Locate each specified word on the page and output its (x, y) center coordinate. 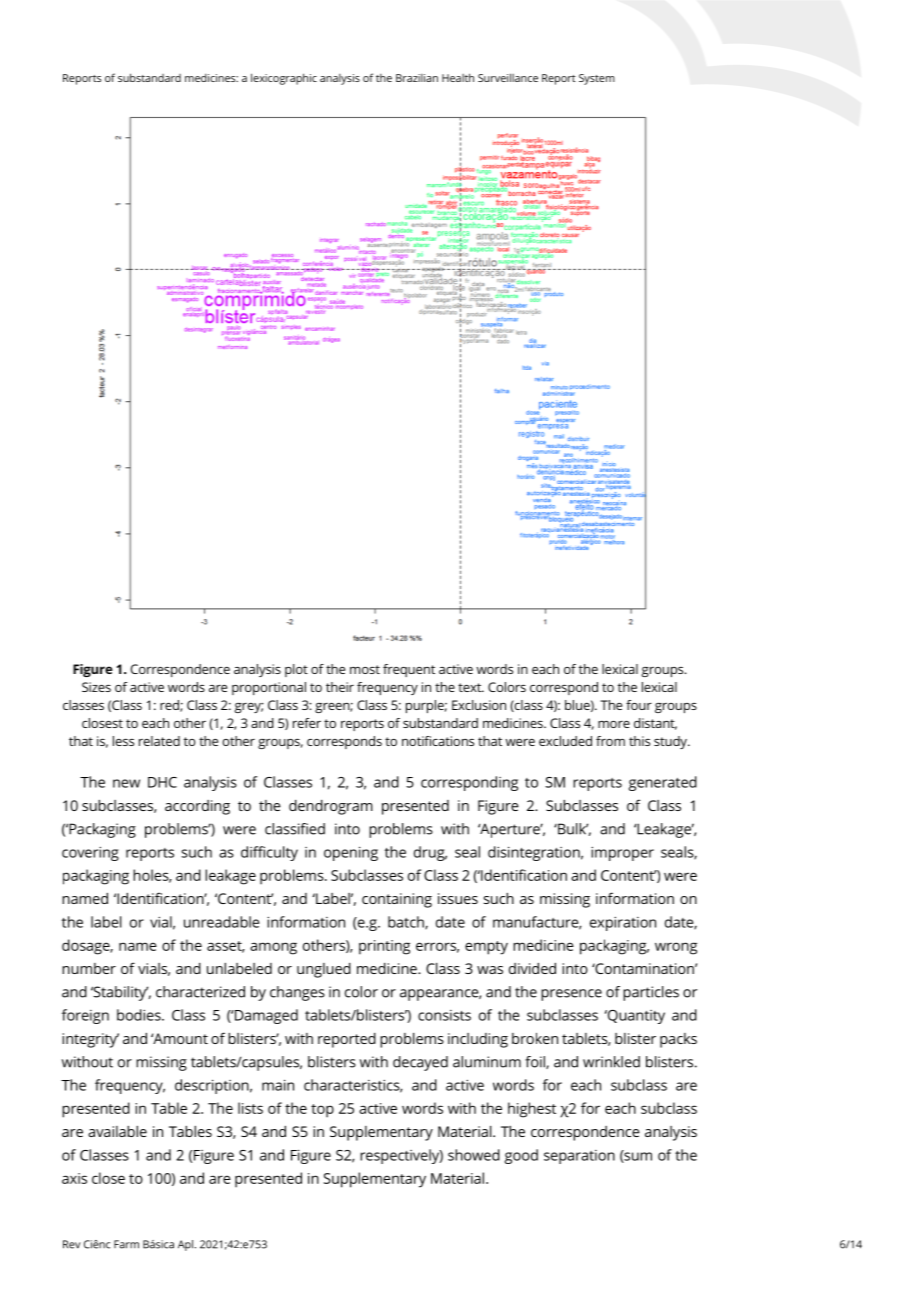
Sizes (96, 687)
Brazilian (417, 78)
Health (458, 77)
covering (90, 853)
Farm (126, 1244)
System (597, 79)
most (365, 669)
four (639, 705)
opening (351, 853)
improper (622, 853)
